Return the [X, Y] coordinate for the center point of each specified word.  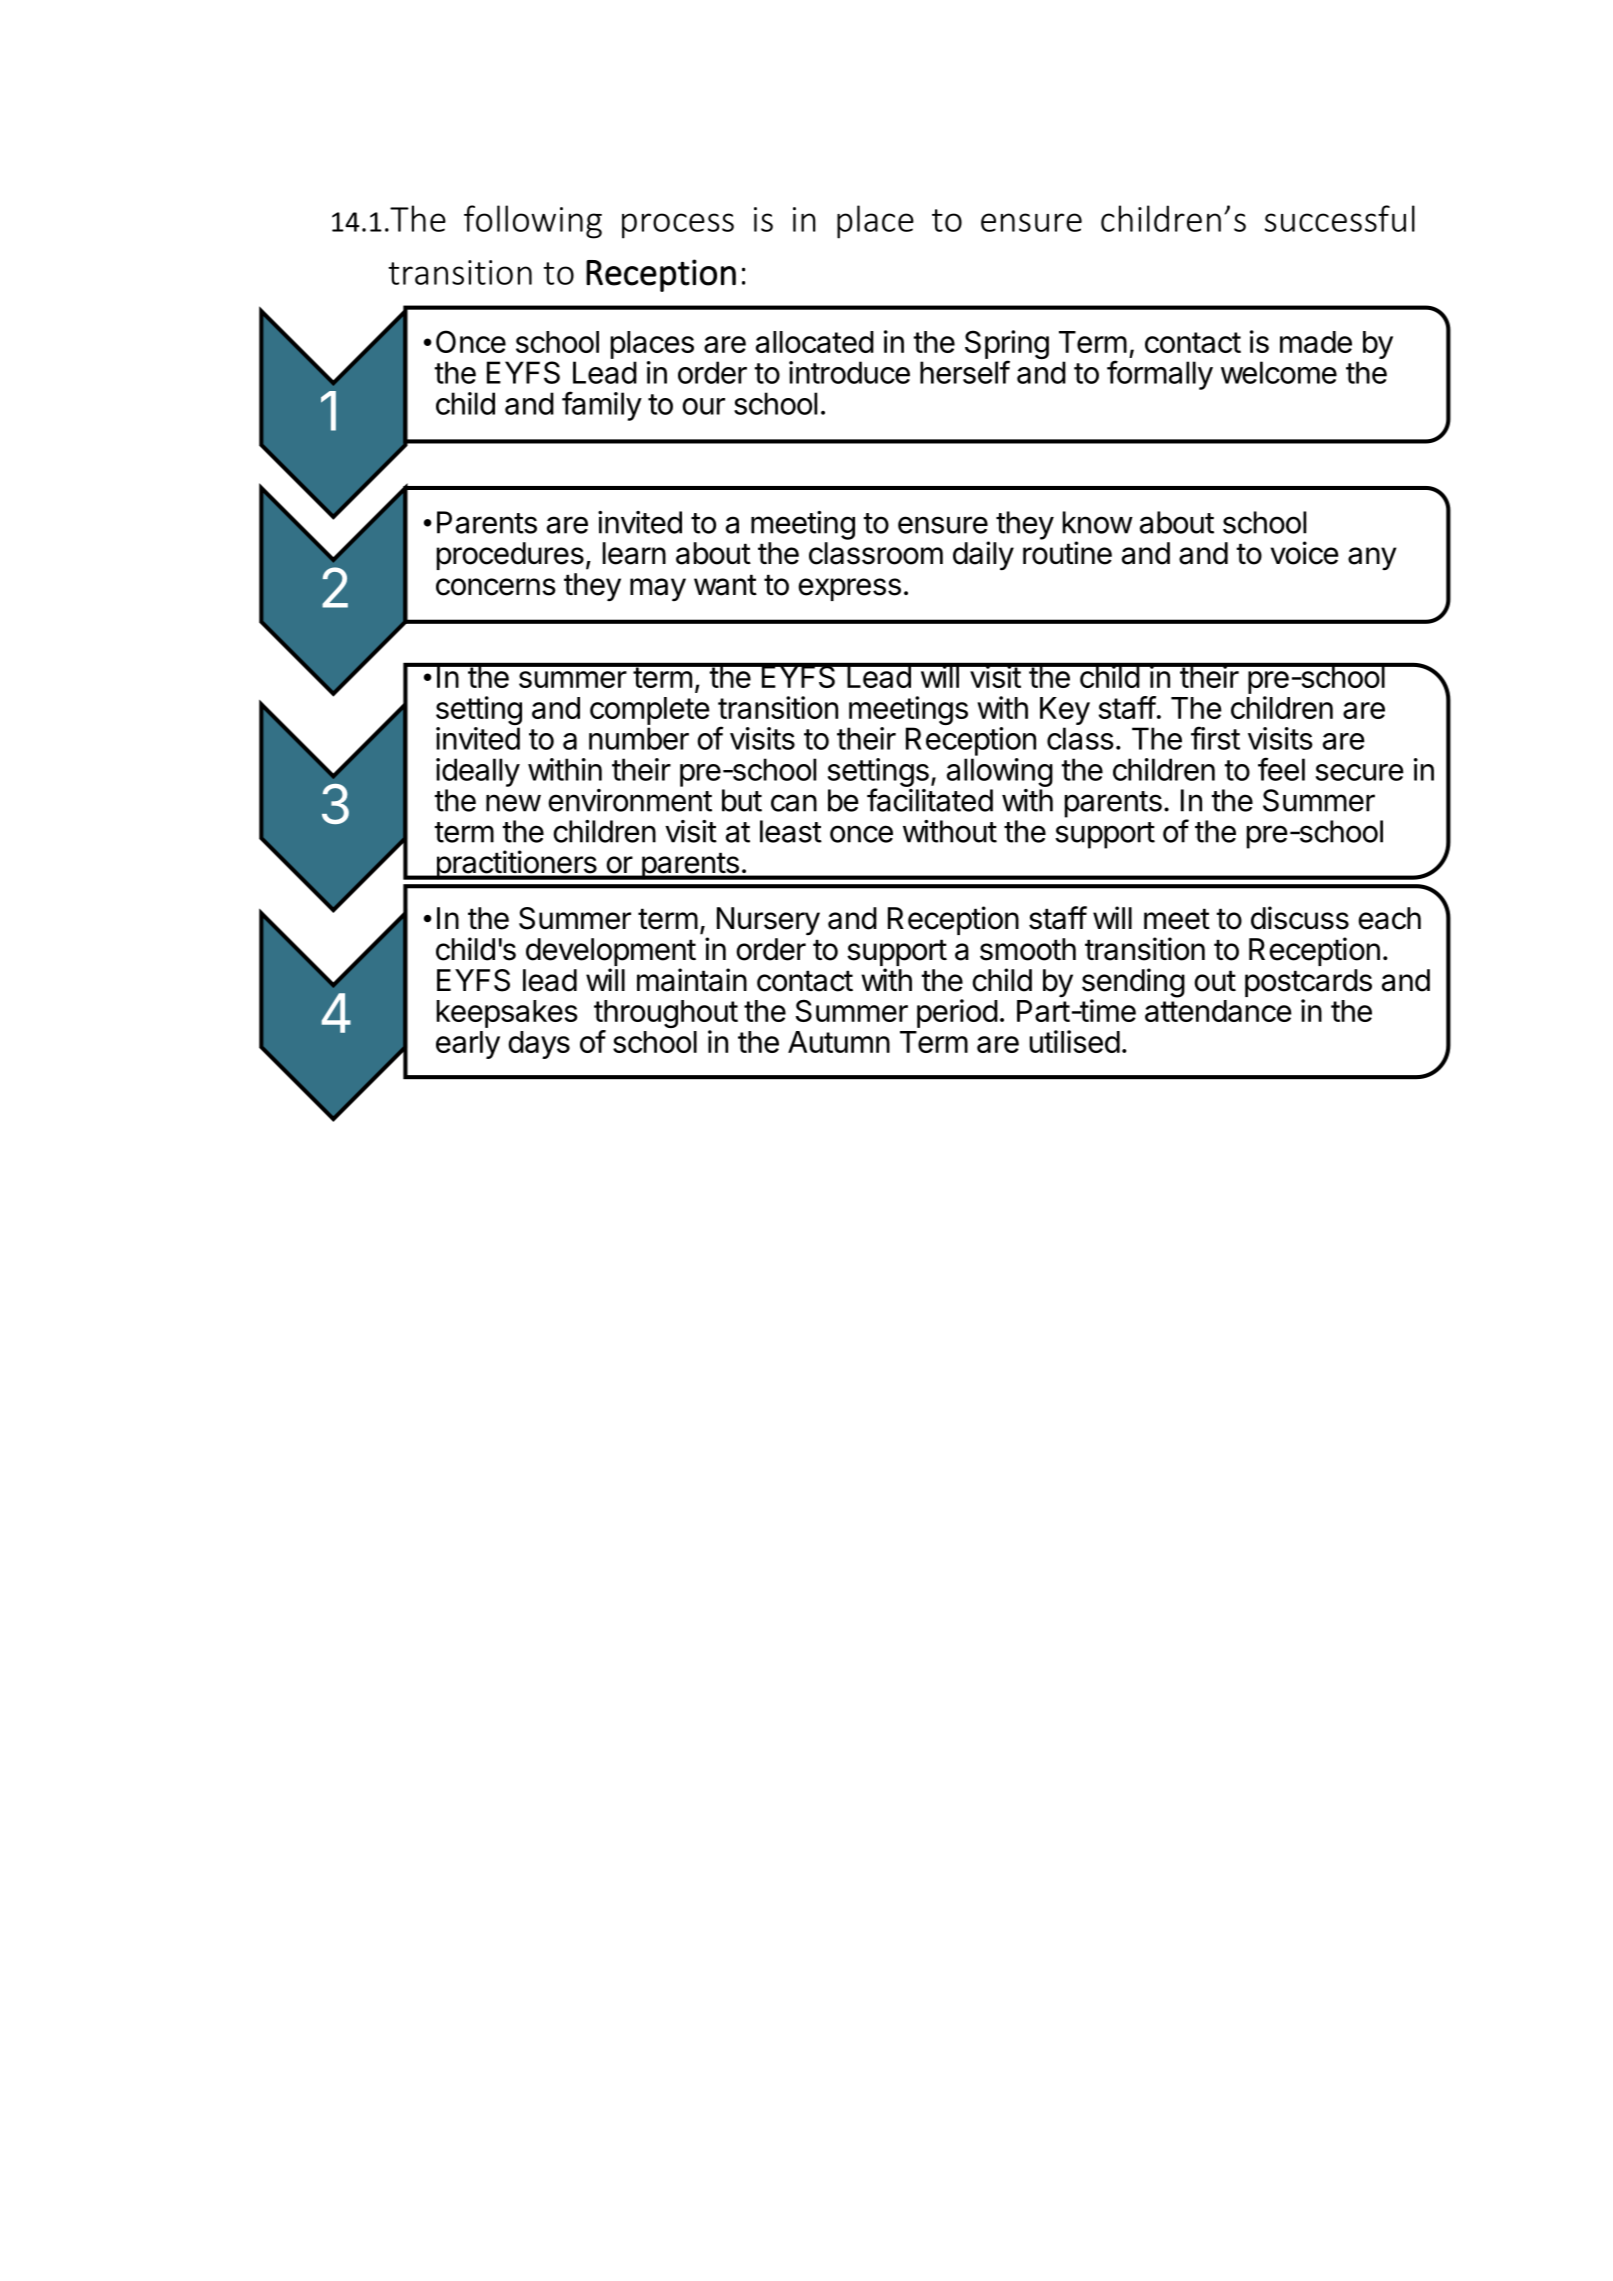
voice [1305, 553]
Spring [1007, 346]
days [539, 1045]
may [658, 589]
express [849, 589]
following [533, 222]
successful [1340, 218]
